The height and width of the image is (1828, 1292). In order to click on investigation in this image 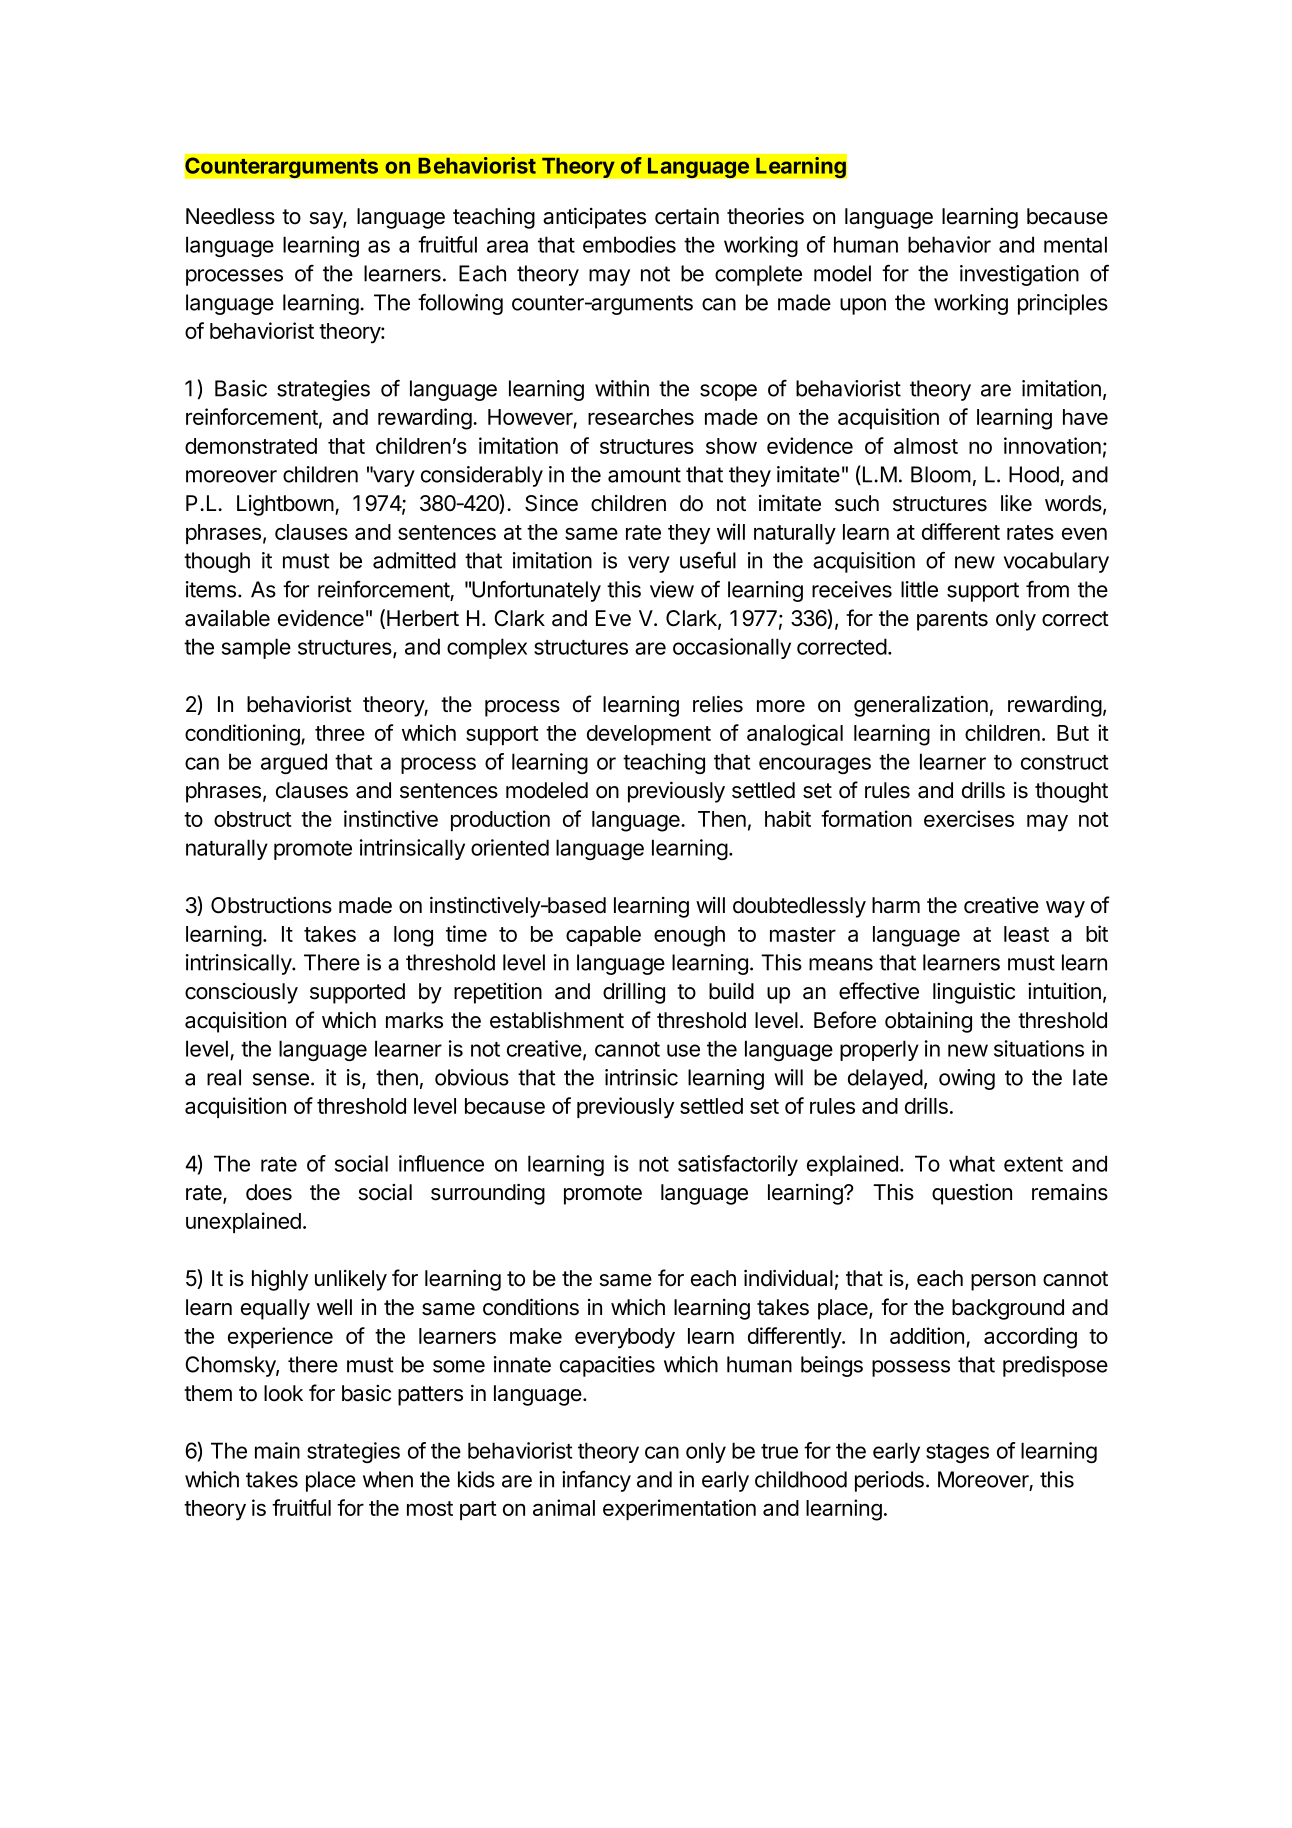, I will do `click(1019, 275)`.
